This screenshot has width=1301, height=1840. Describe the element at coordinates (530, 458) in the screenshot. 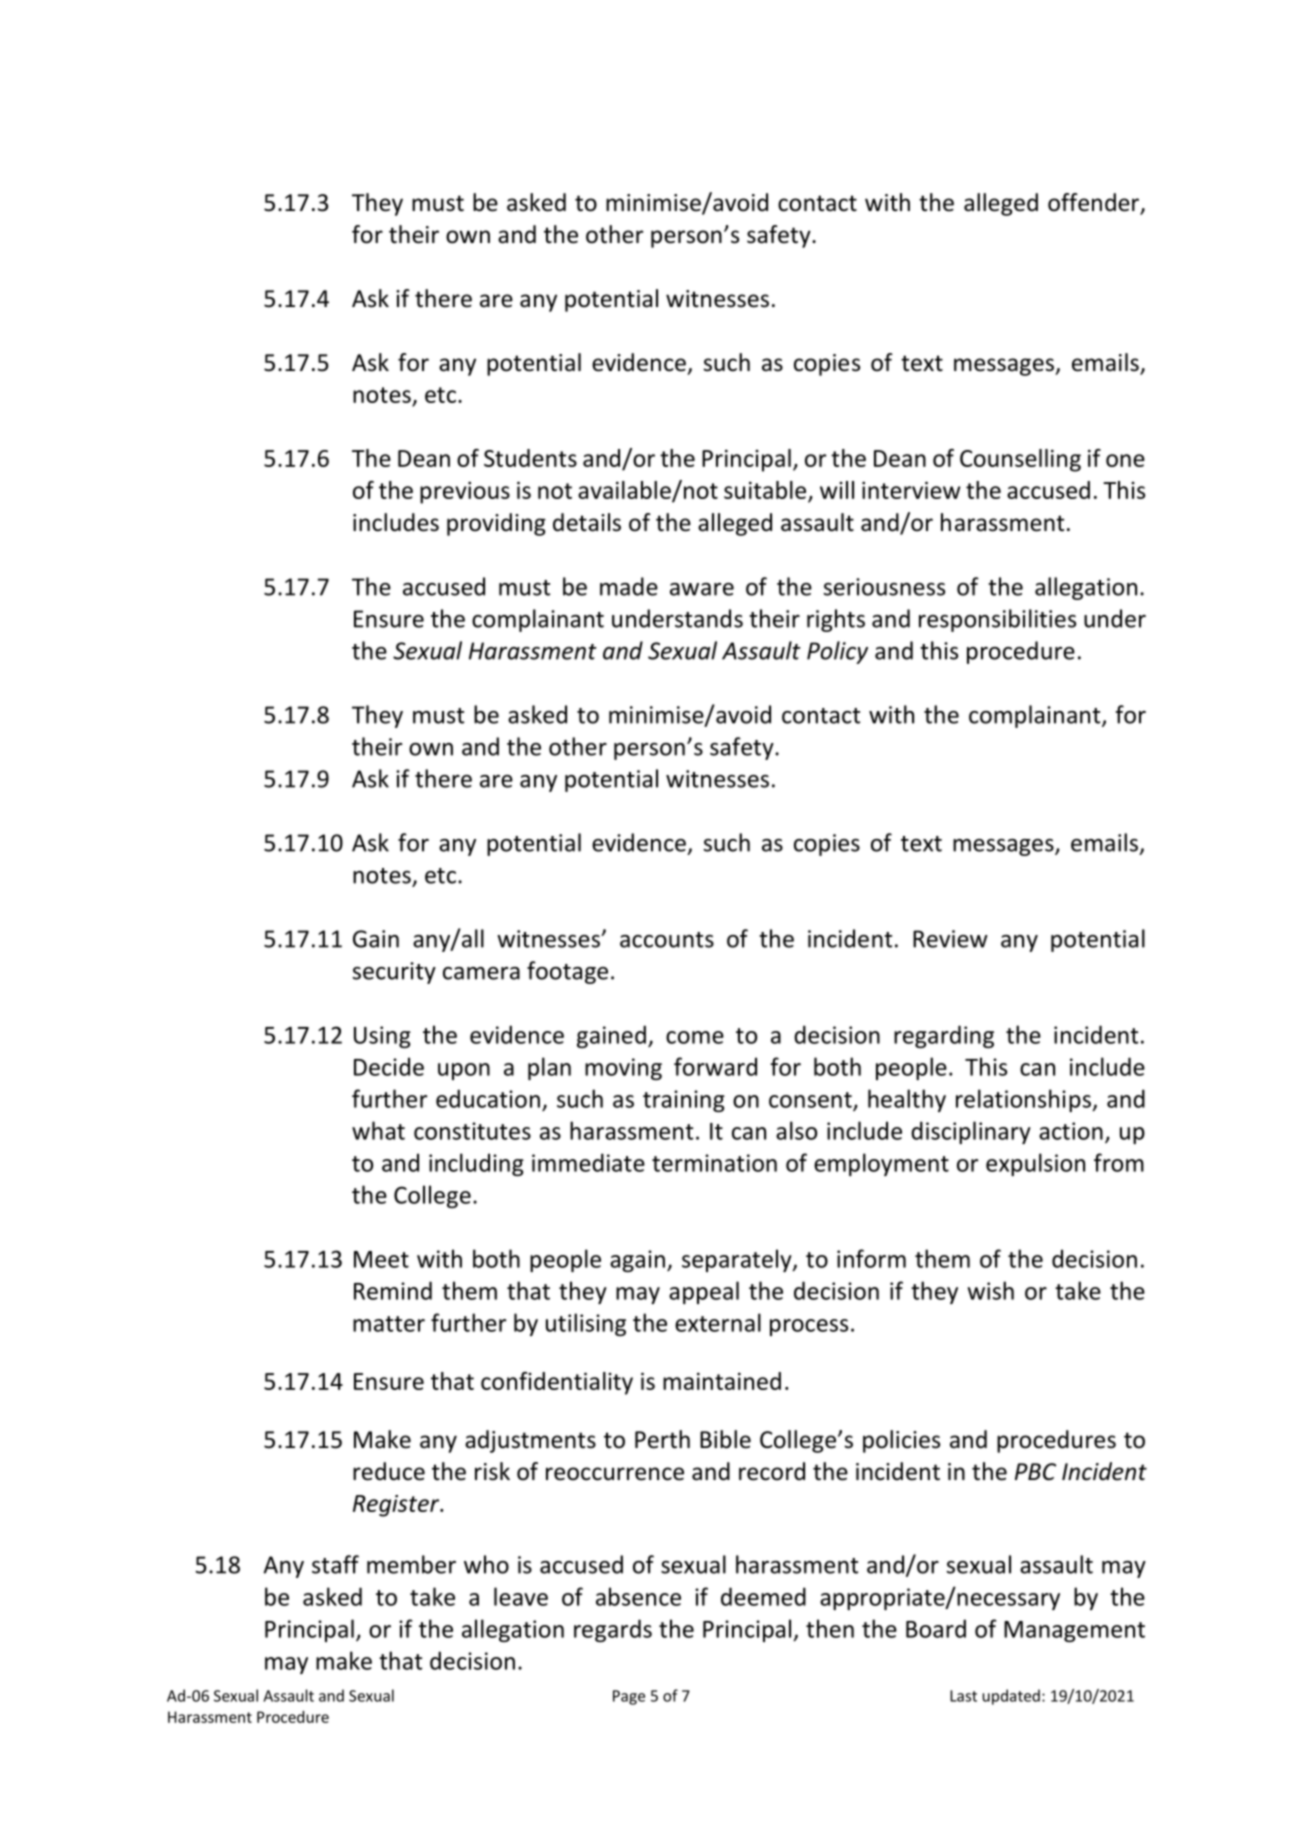

I see `Students` at that location.
